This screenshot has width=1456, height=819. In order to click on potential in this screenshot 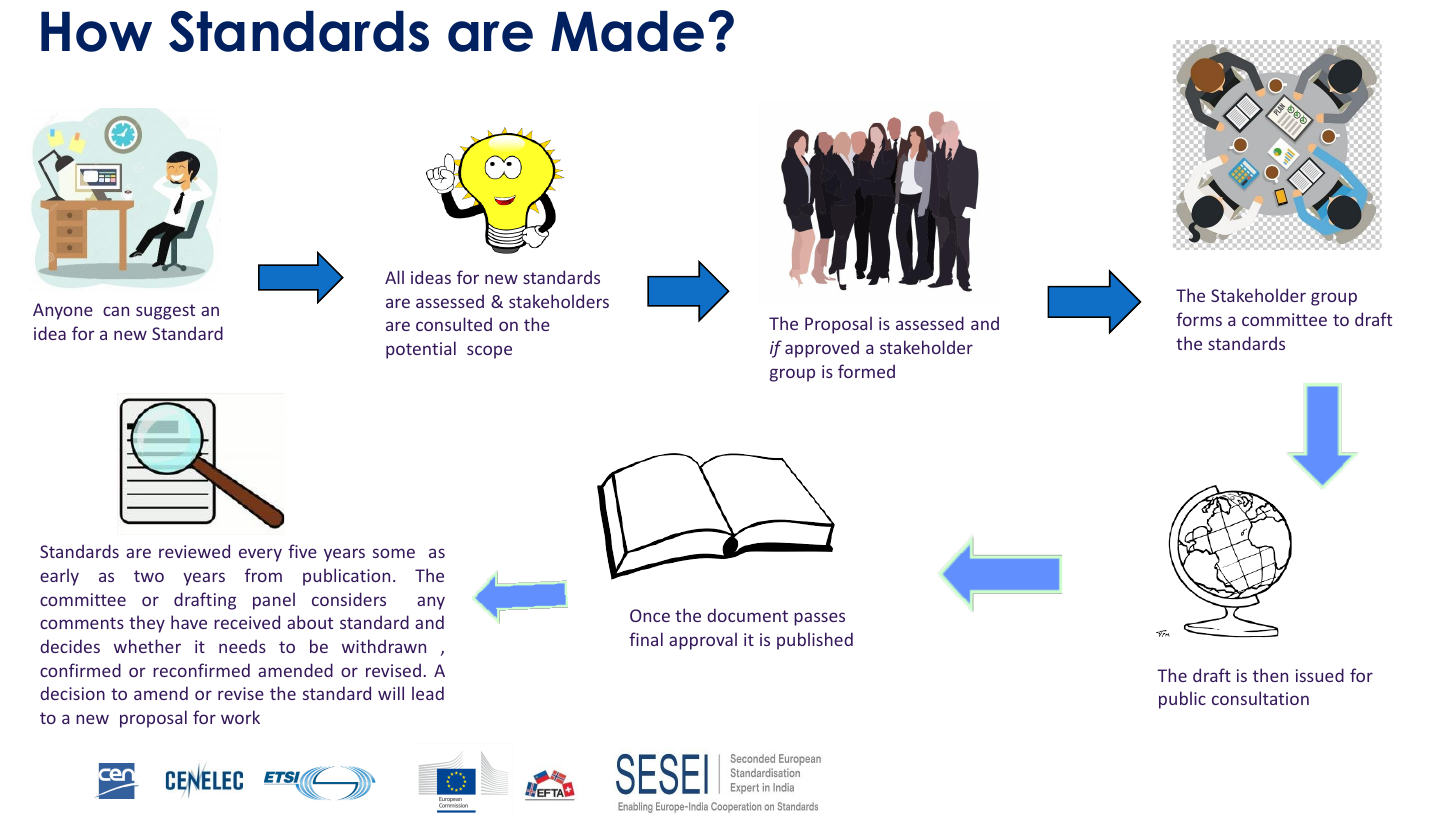, I will do `click(421, 350)`.
